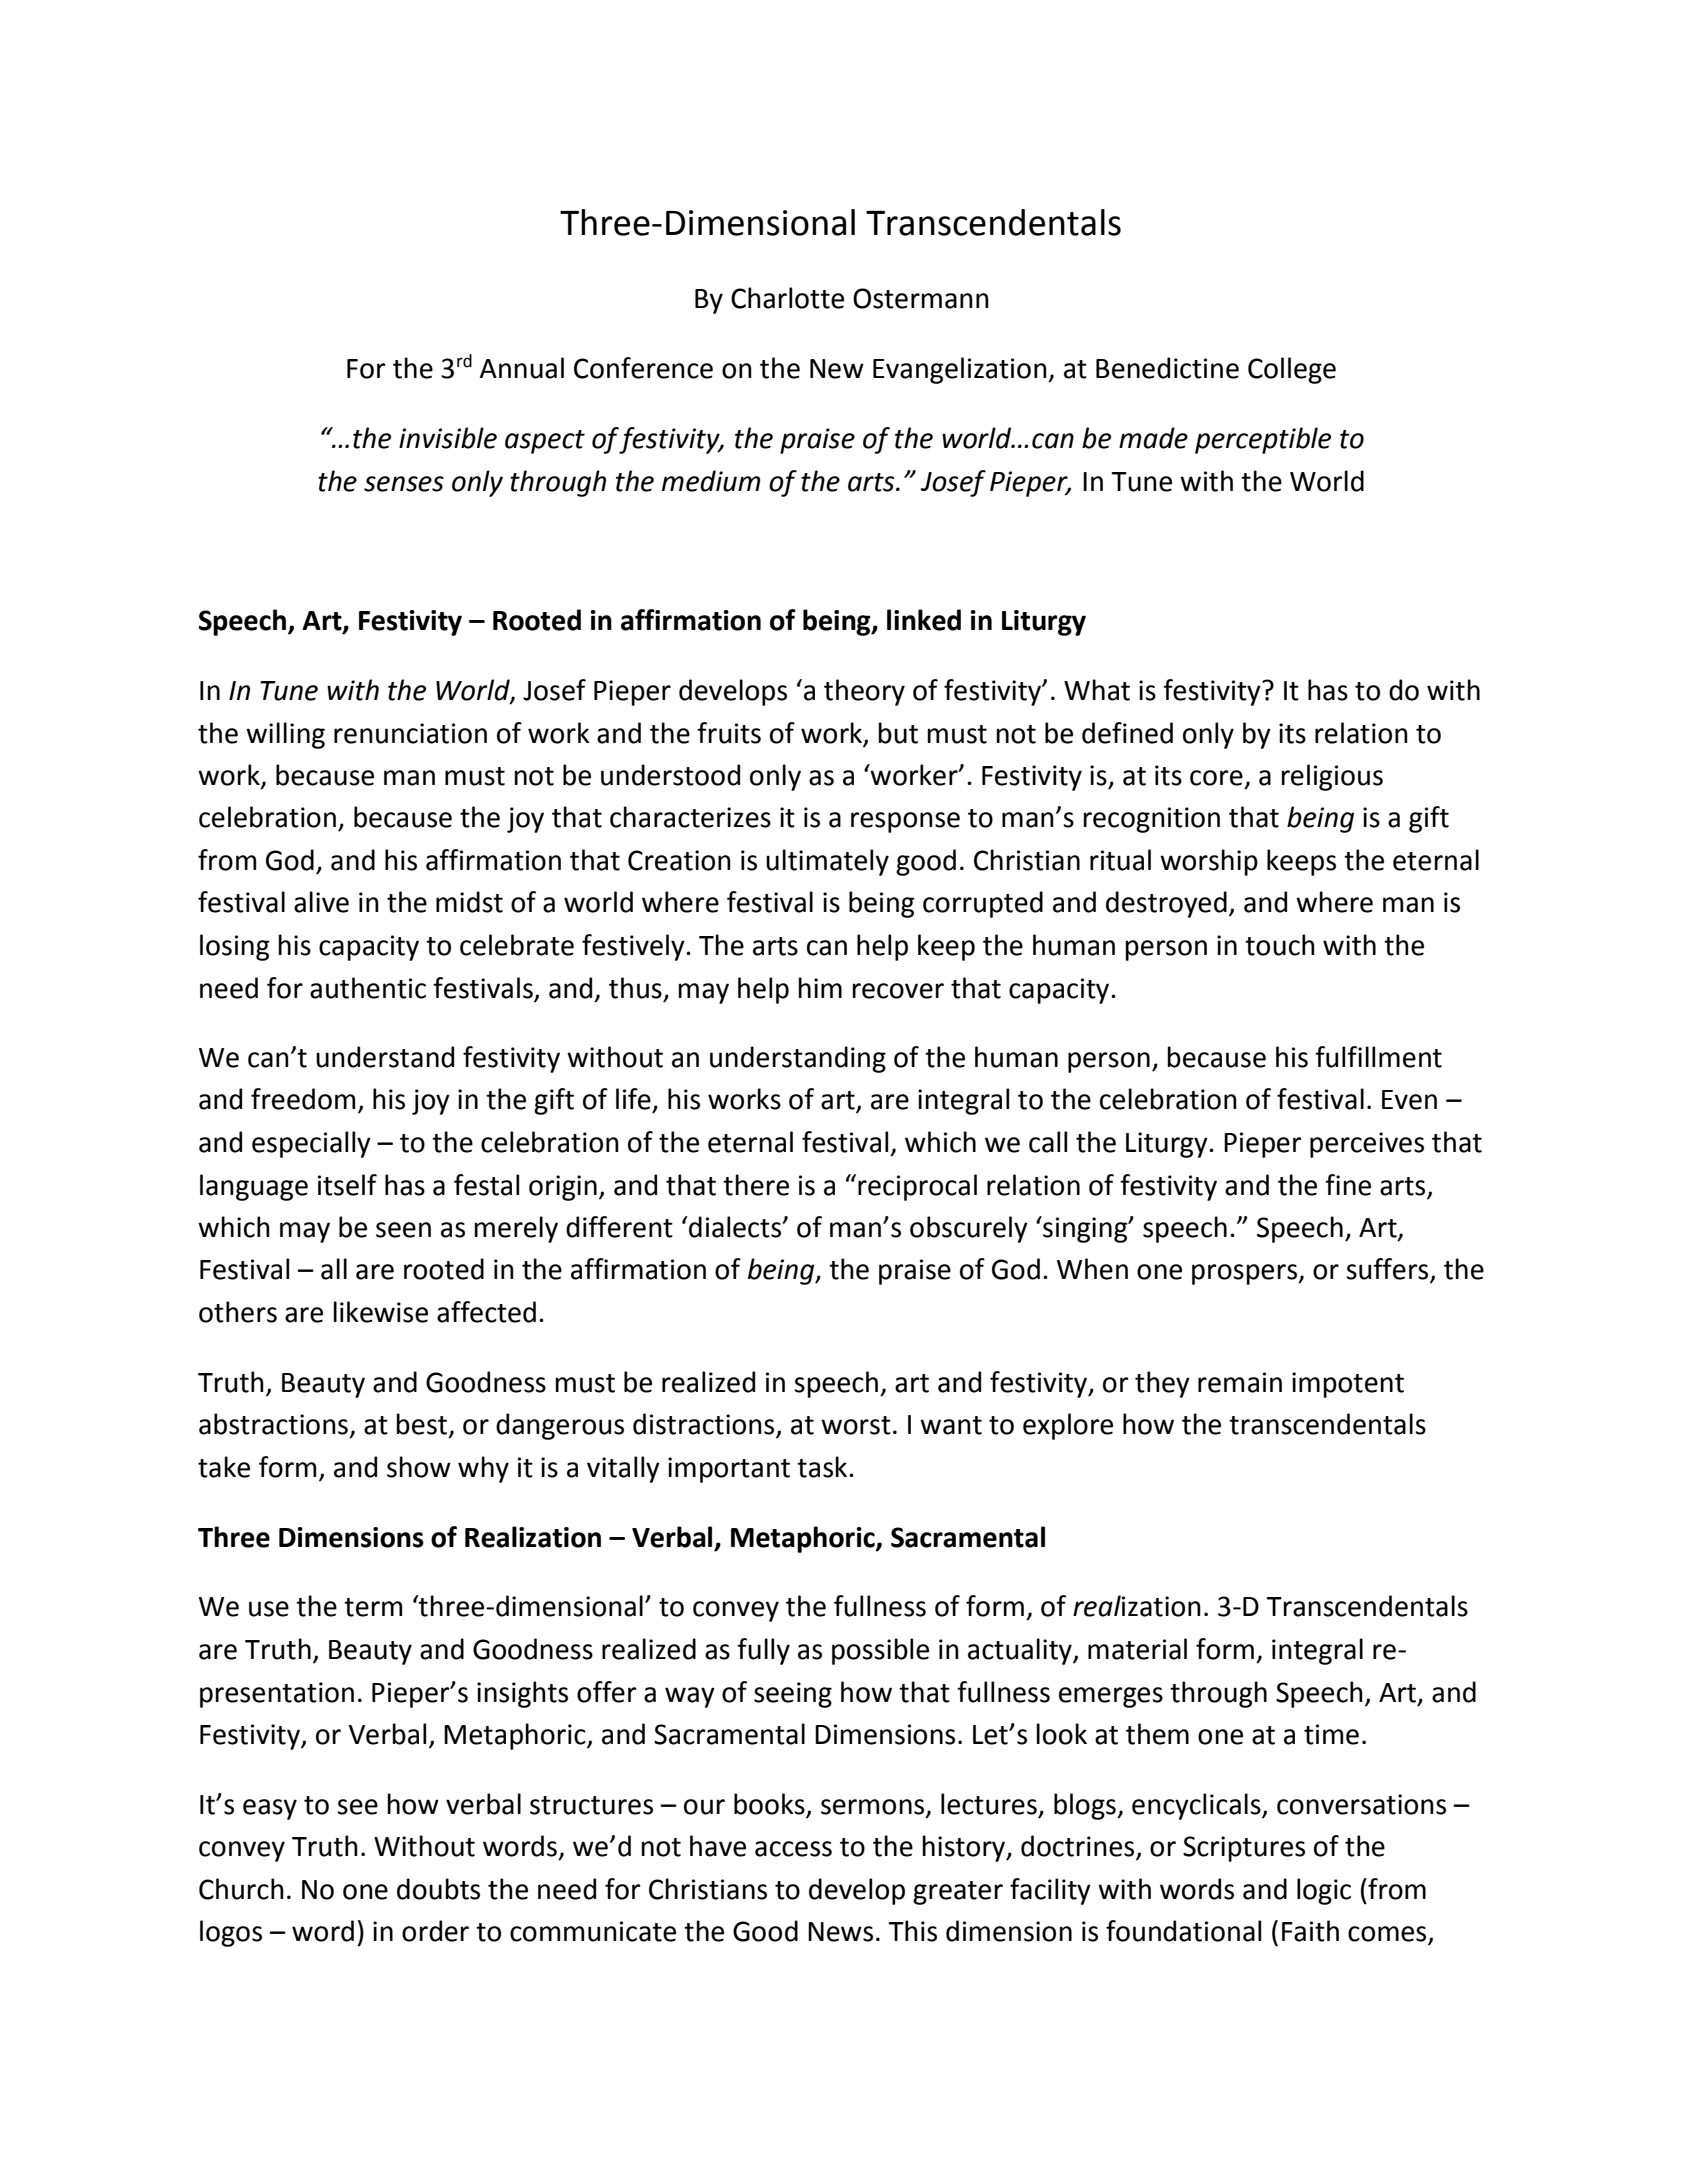 This screenshot has width=1683, height=2177. What do you see at coordinates (448, 438) in the screenshot?
I see `invisible` at bounding box center [448, 438].
